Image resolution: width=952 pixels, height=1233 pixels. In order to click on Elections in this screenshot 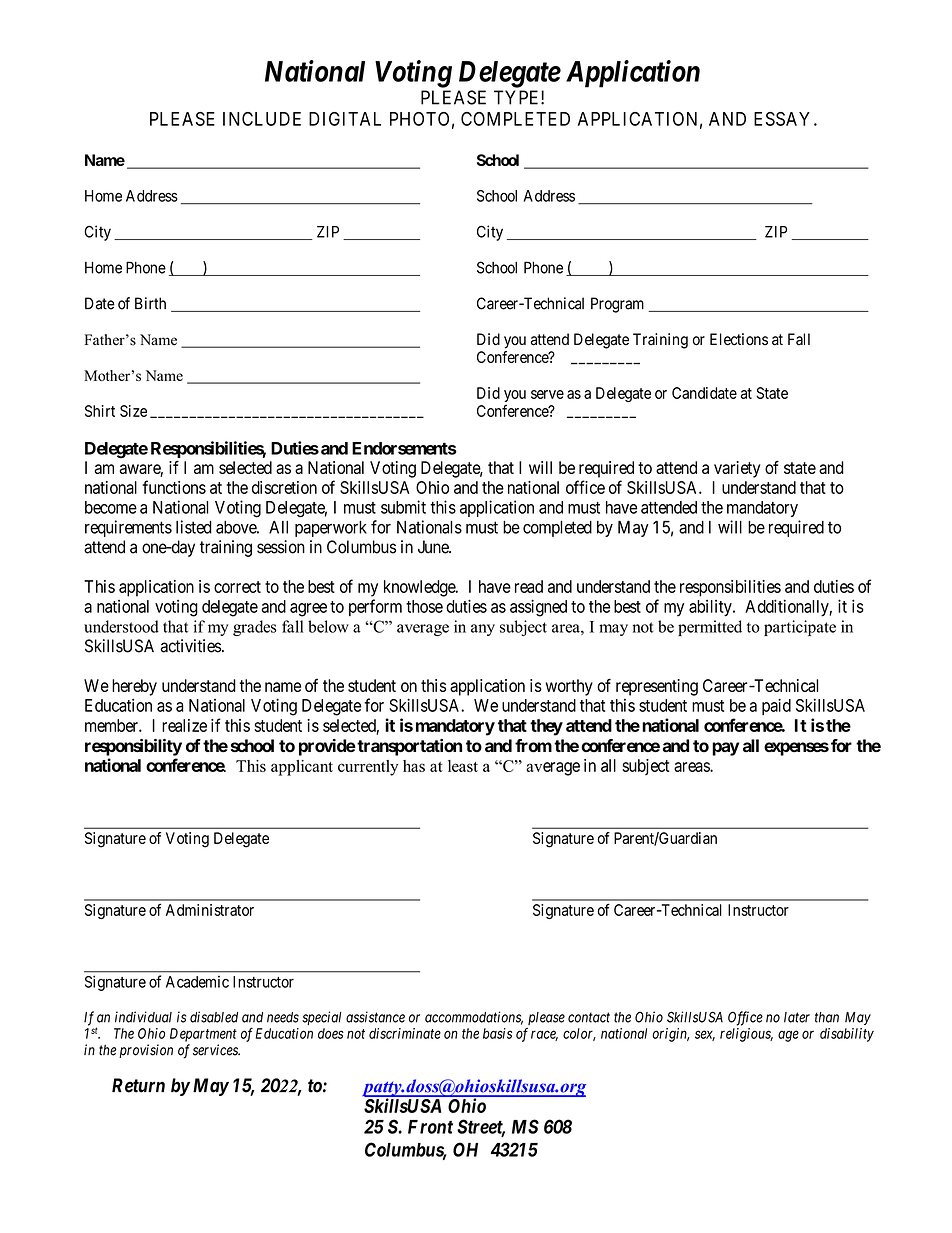, I will do `click(739, 339)`.
